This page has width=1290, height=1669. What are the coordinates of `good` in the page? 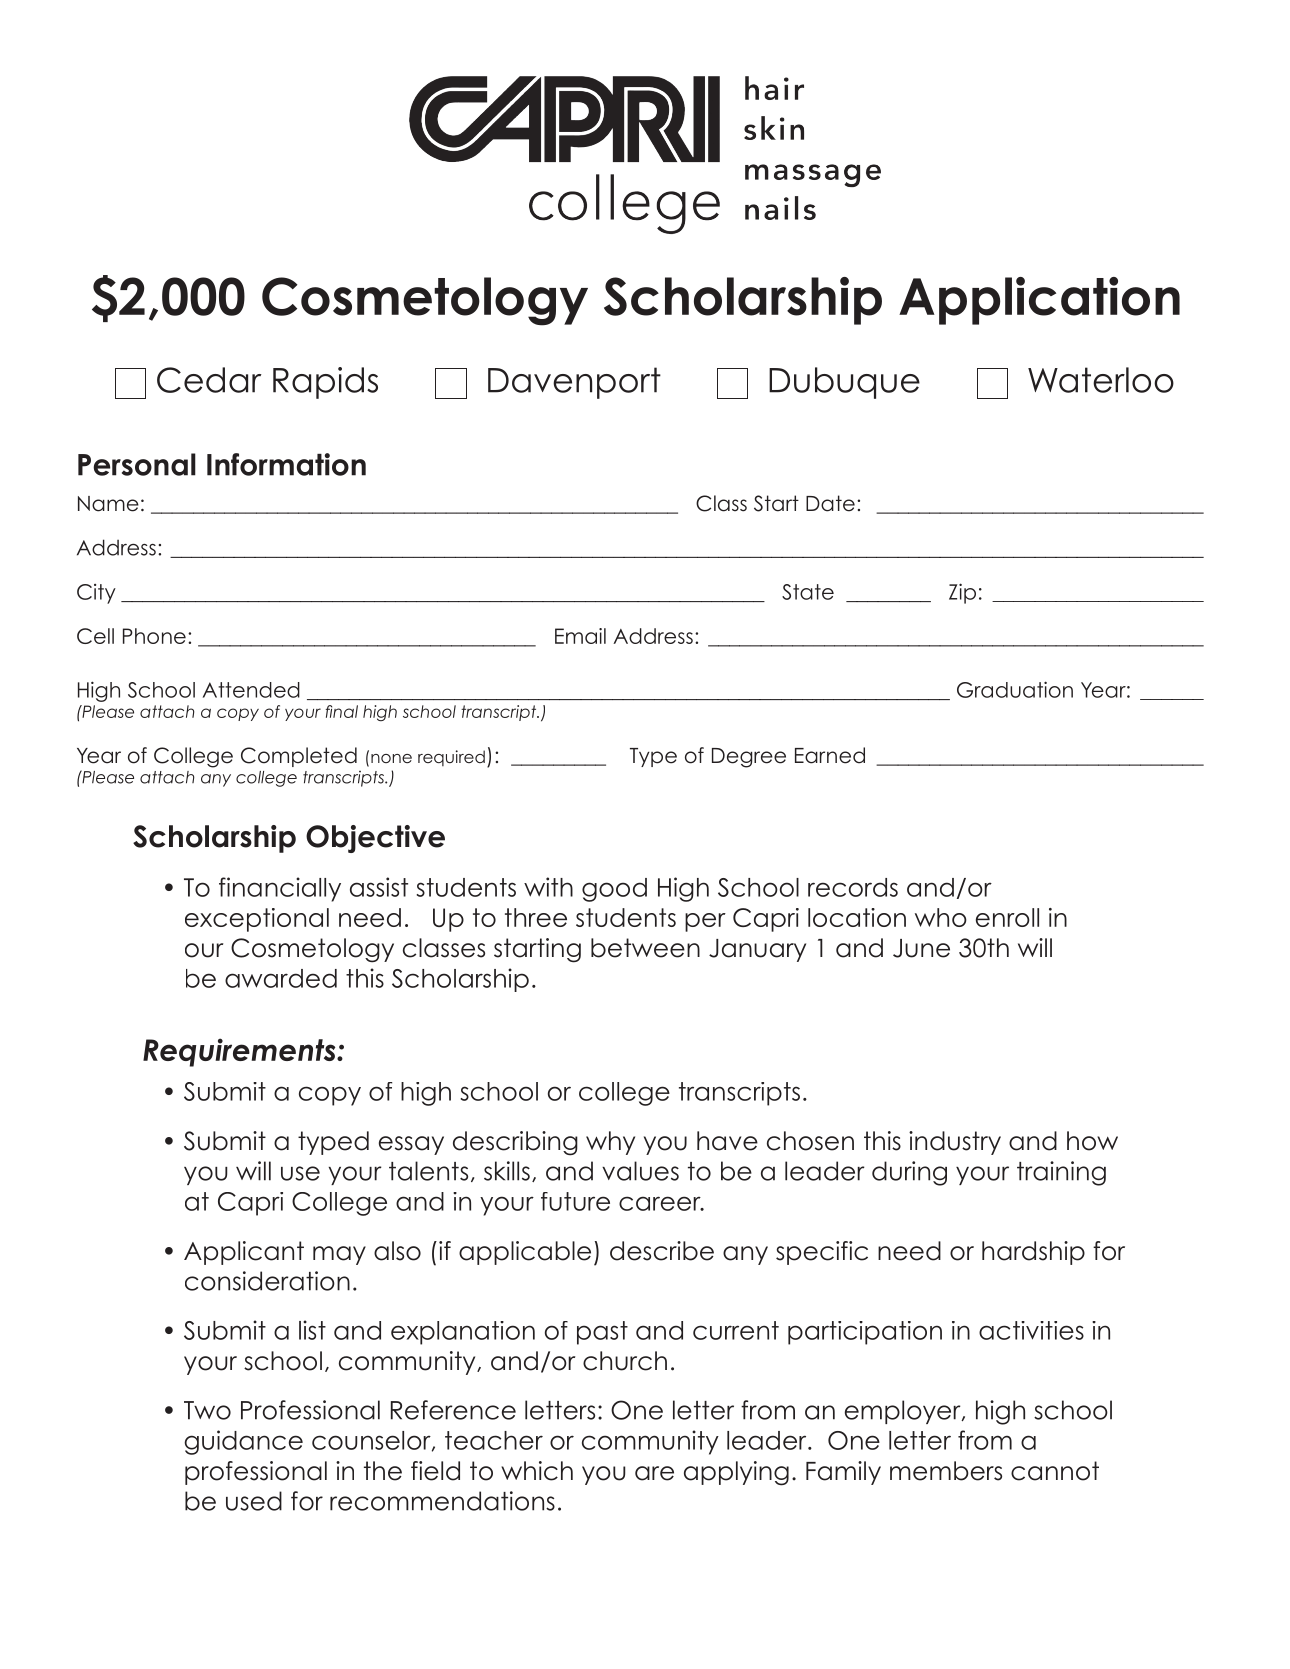 It's located at (614, 890).
